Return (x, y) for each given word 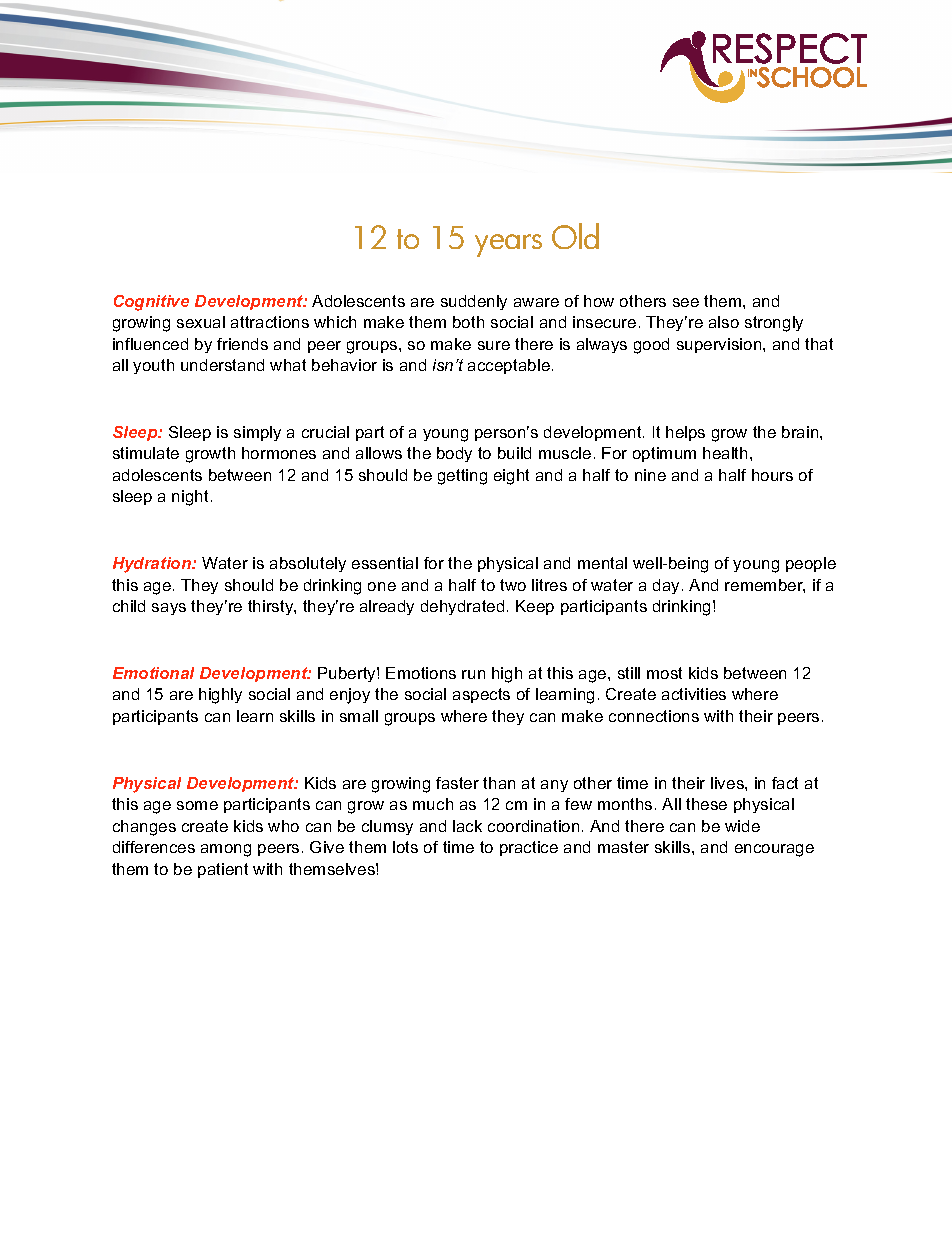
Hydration (153, 565)
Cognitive (151, 303)
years (508, 245)
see (686, 302)
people (811, 564)
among (226, 850)
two (513, 585)
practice (529, 848)
